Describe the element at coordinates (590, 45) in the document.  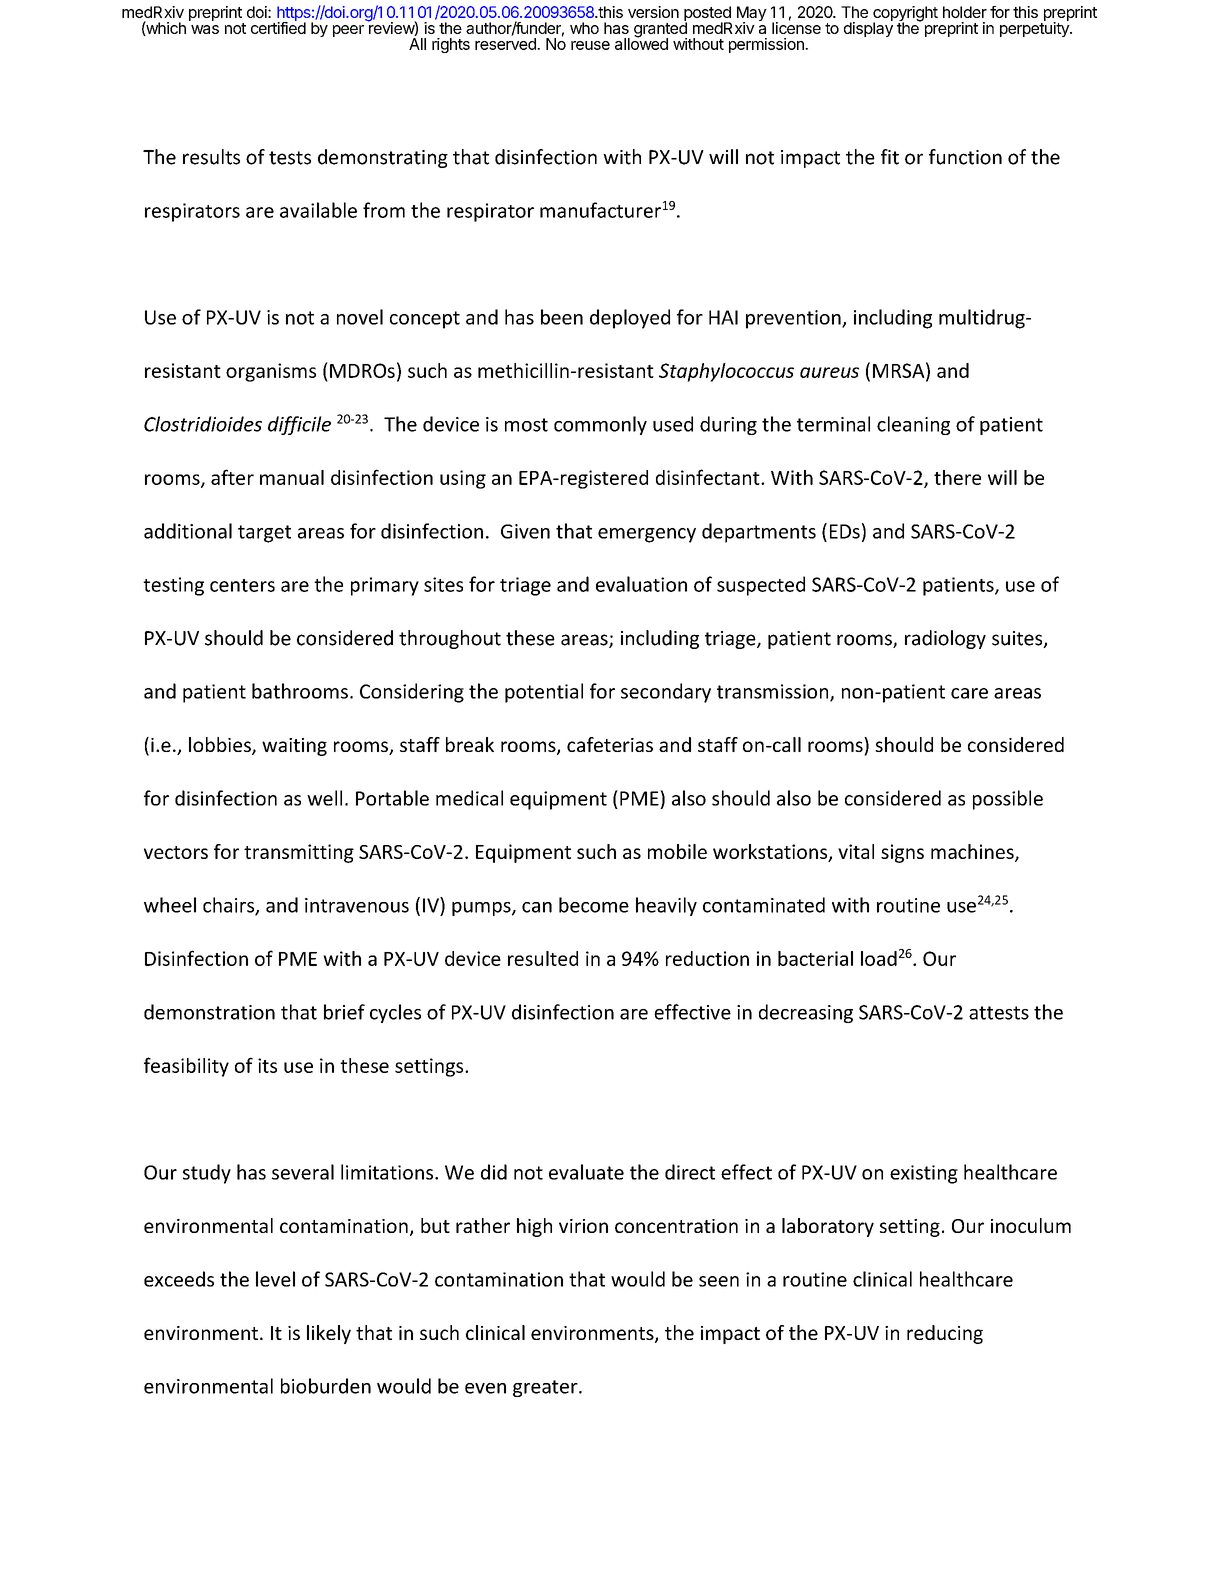
I see `reuse` at that location.
